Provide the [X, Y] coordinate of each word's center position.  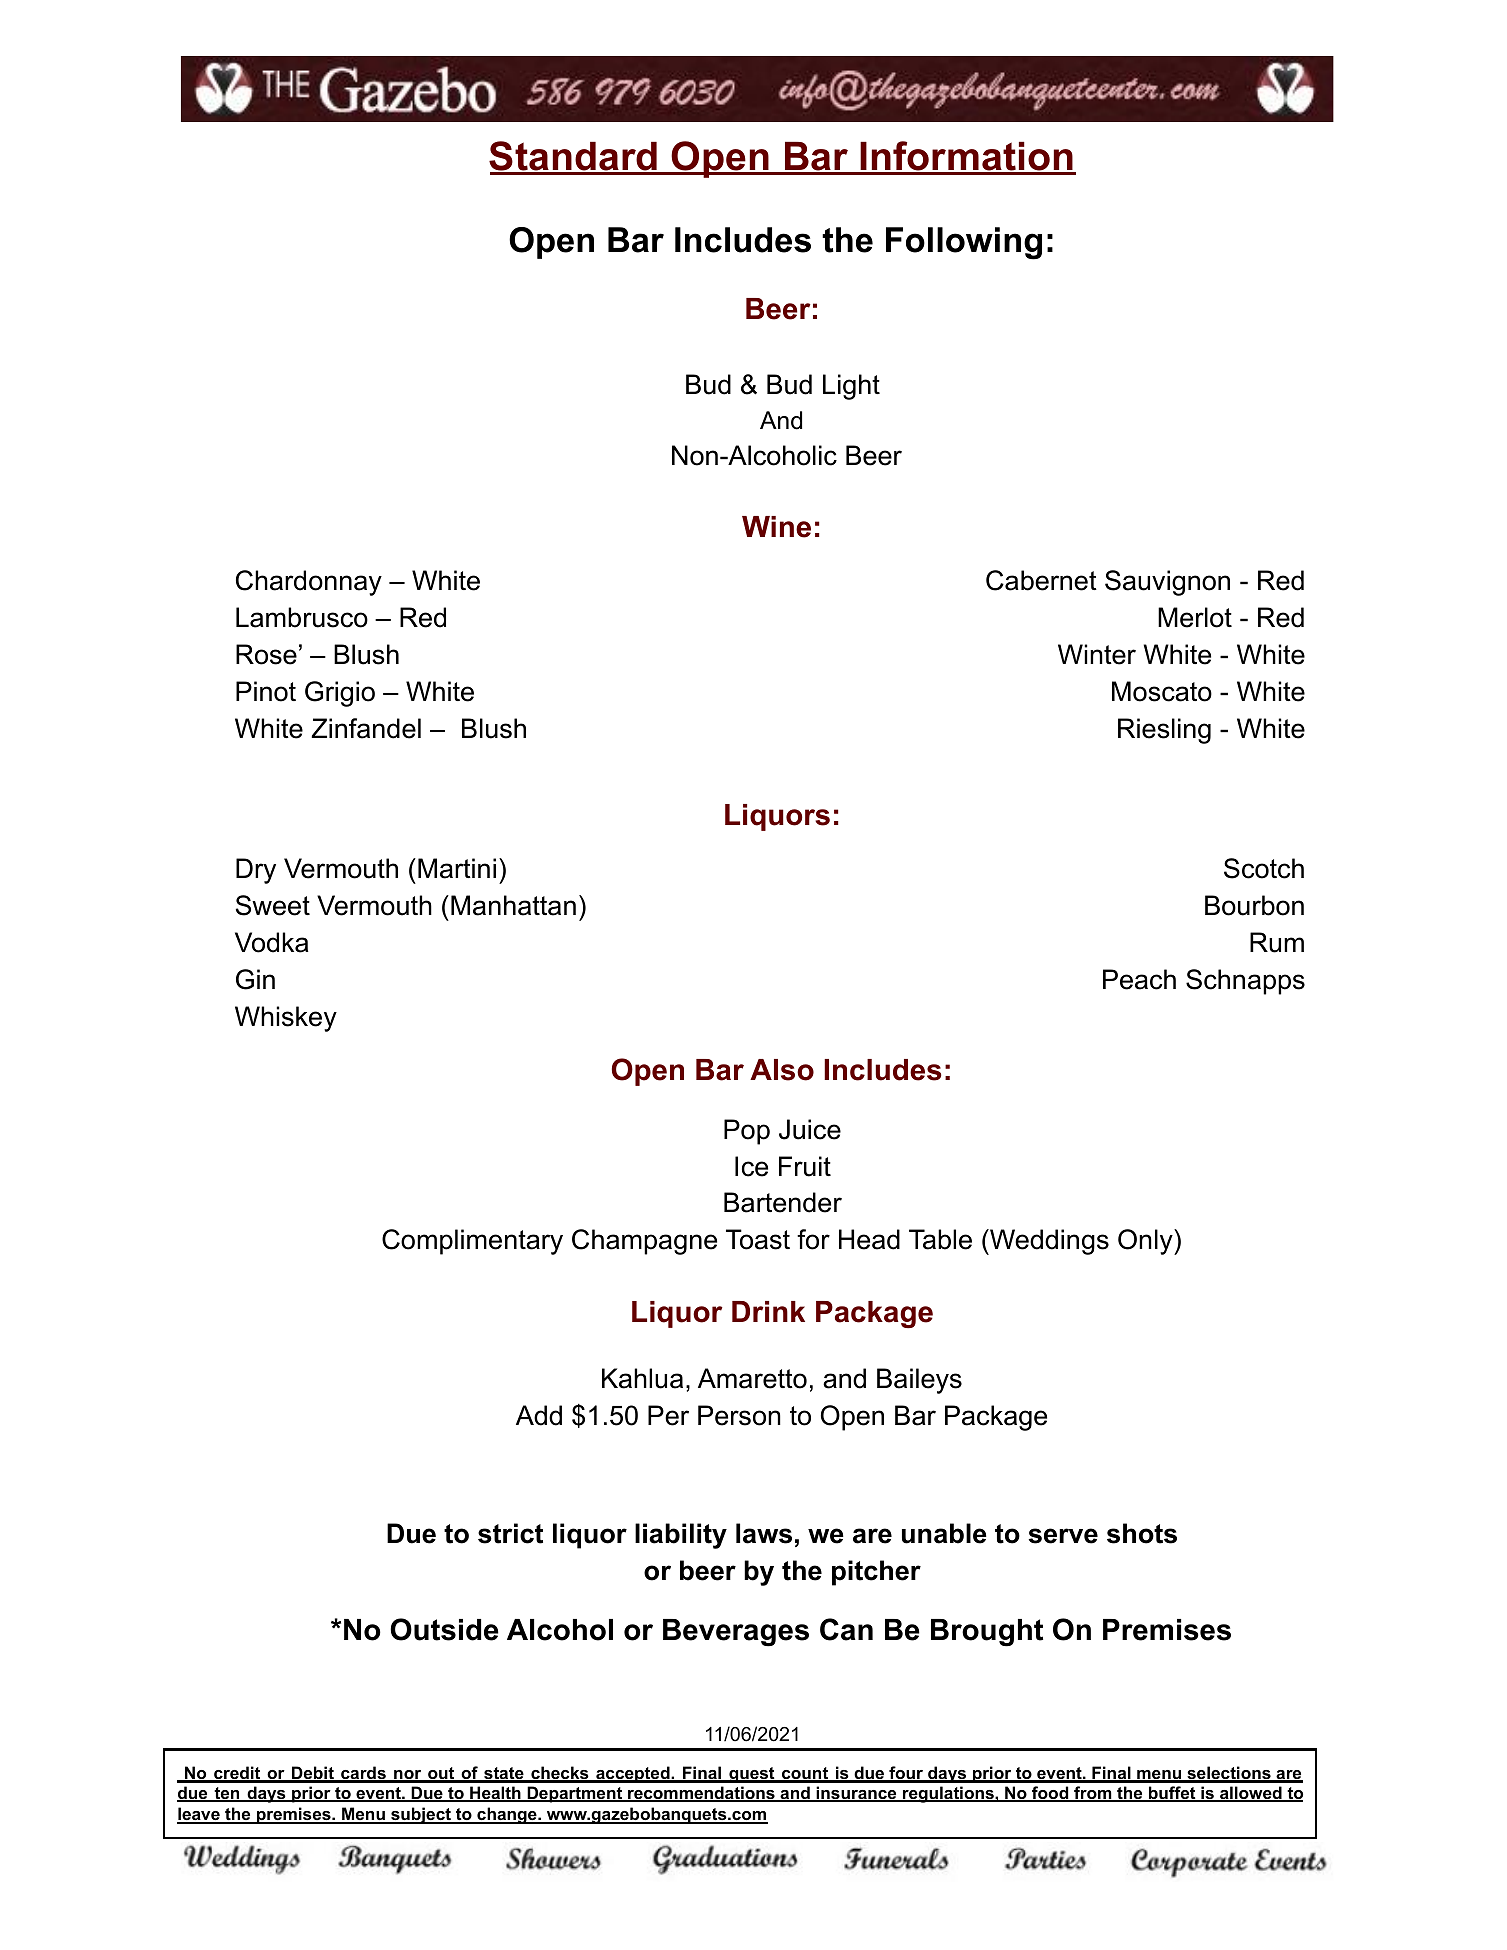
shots [1142, 1533]
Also [782, 1070]
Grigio [340, 694]
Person [739, 1415]
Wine [776, 527]
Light [851, 387]
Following [964, 243]
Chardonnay [309, 583]
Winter [1097, 654]
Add [539, 1415]
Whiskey [286, 1019]
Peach [1139, 979]
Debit [313, 1774]
